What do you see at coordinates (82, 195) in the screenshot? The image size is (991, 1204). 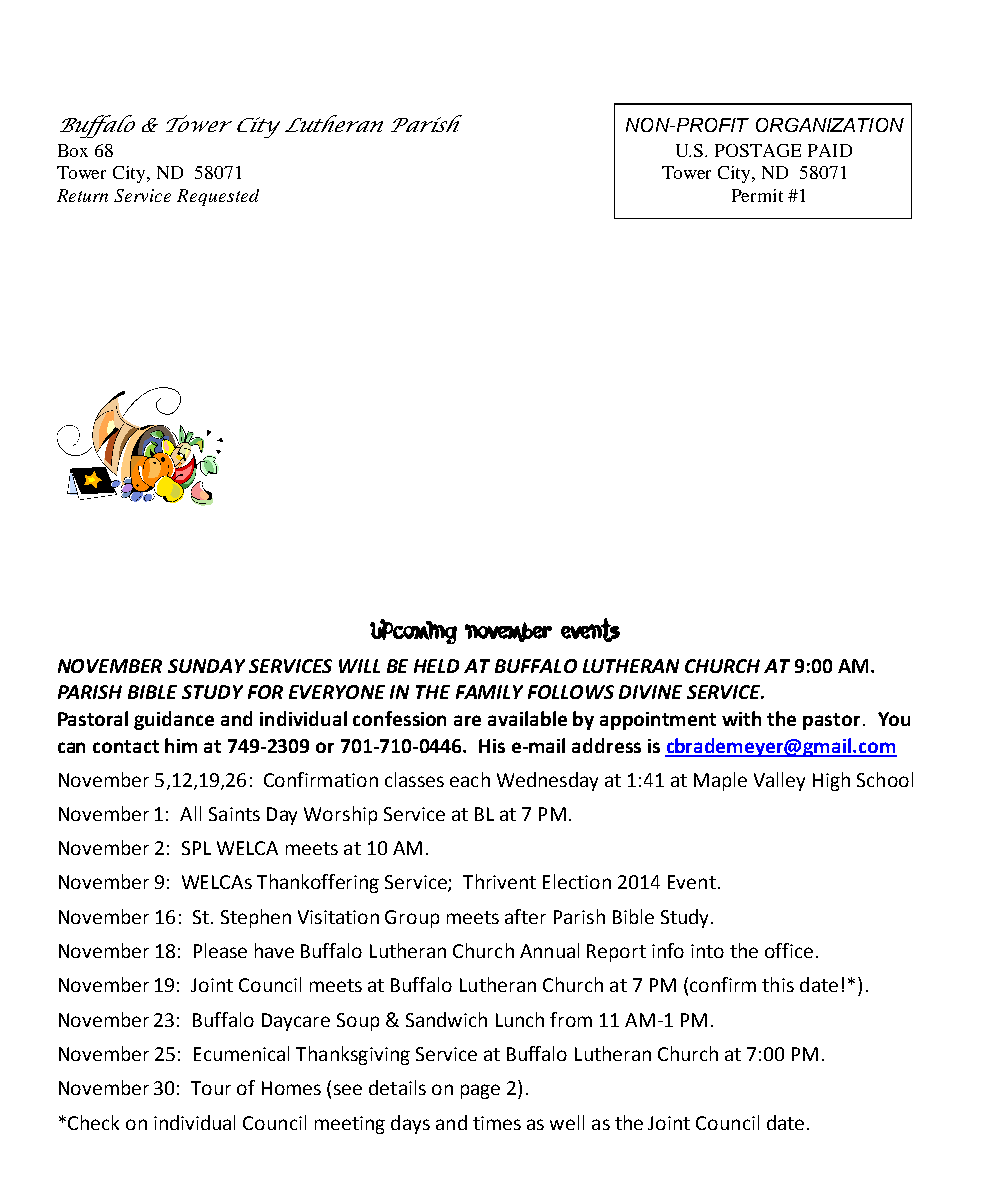 I see `Return` at bounding box center [82, 195].
